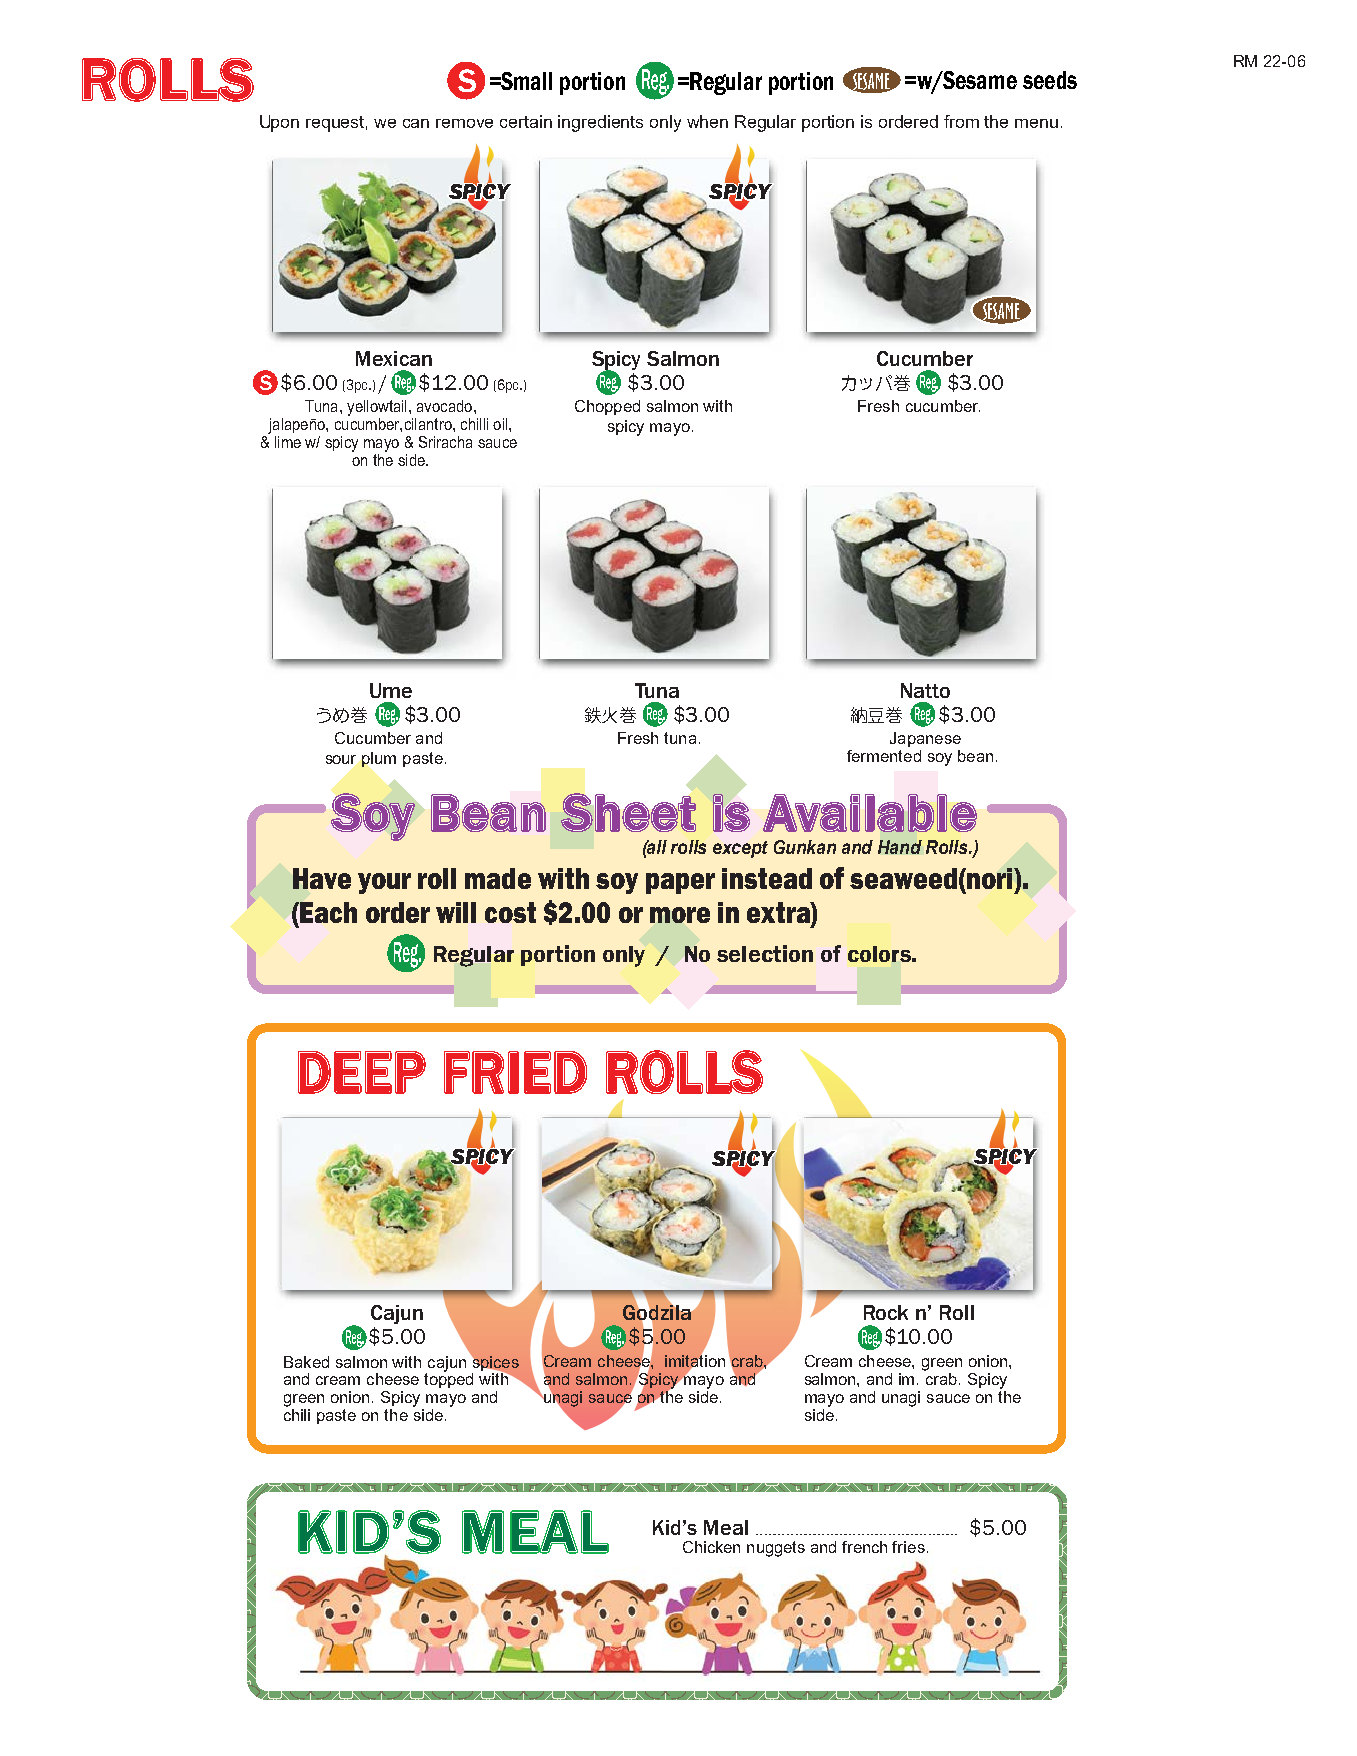 This document has width=1357, height=1756. What do you see at coordinates (362, 1072) in the document?
I see `DEEP` at bounding box center [362, 1072].
